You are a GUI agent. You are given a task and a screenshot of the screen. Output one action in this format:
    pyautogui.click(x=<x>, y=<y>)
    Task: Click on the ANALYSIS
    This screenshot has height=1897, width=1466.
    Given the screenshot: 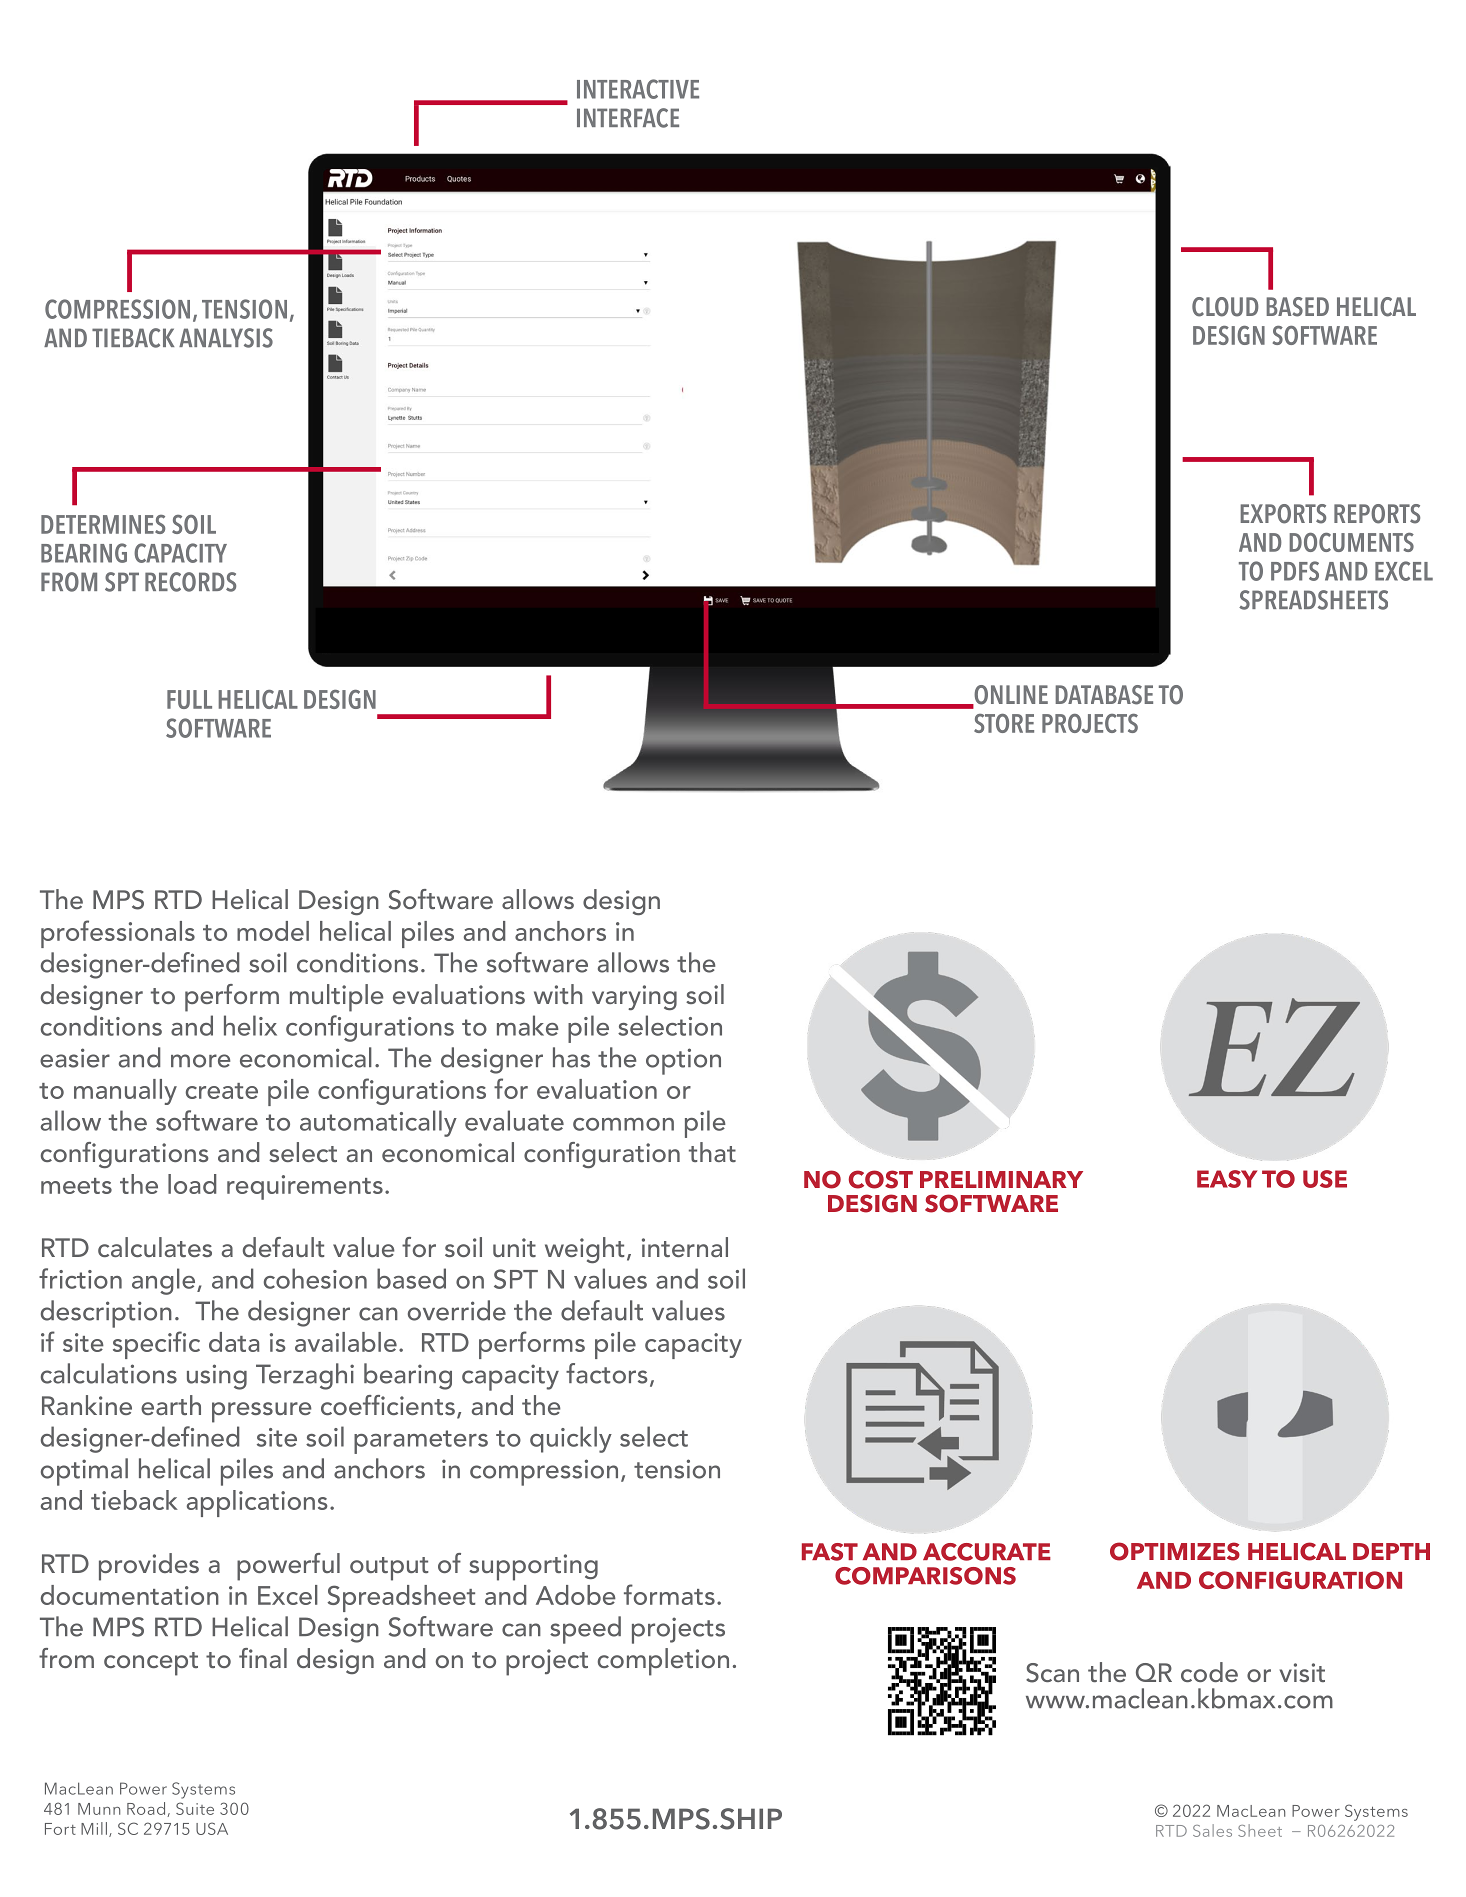 What is the action you would take?
    pyautogui.click(x=226, y=338)
